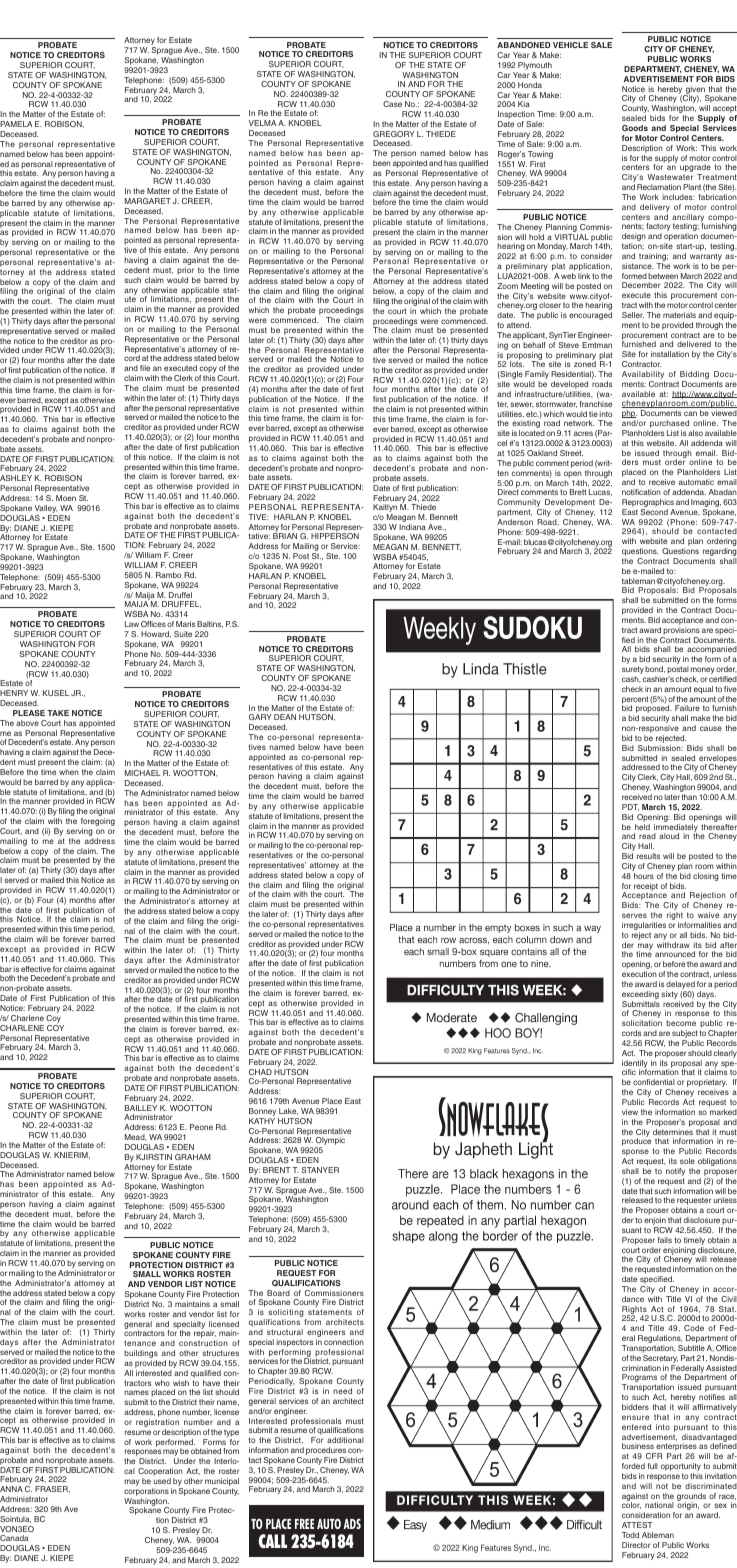 The image size is (737, 1568). What do you see at coordinates (136, 1137) in the page?
I see `Mead` at bounding box center [136, 1137].
